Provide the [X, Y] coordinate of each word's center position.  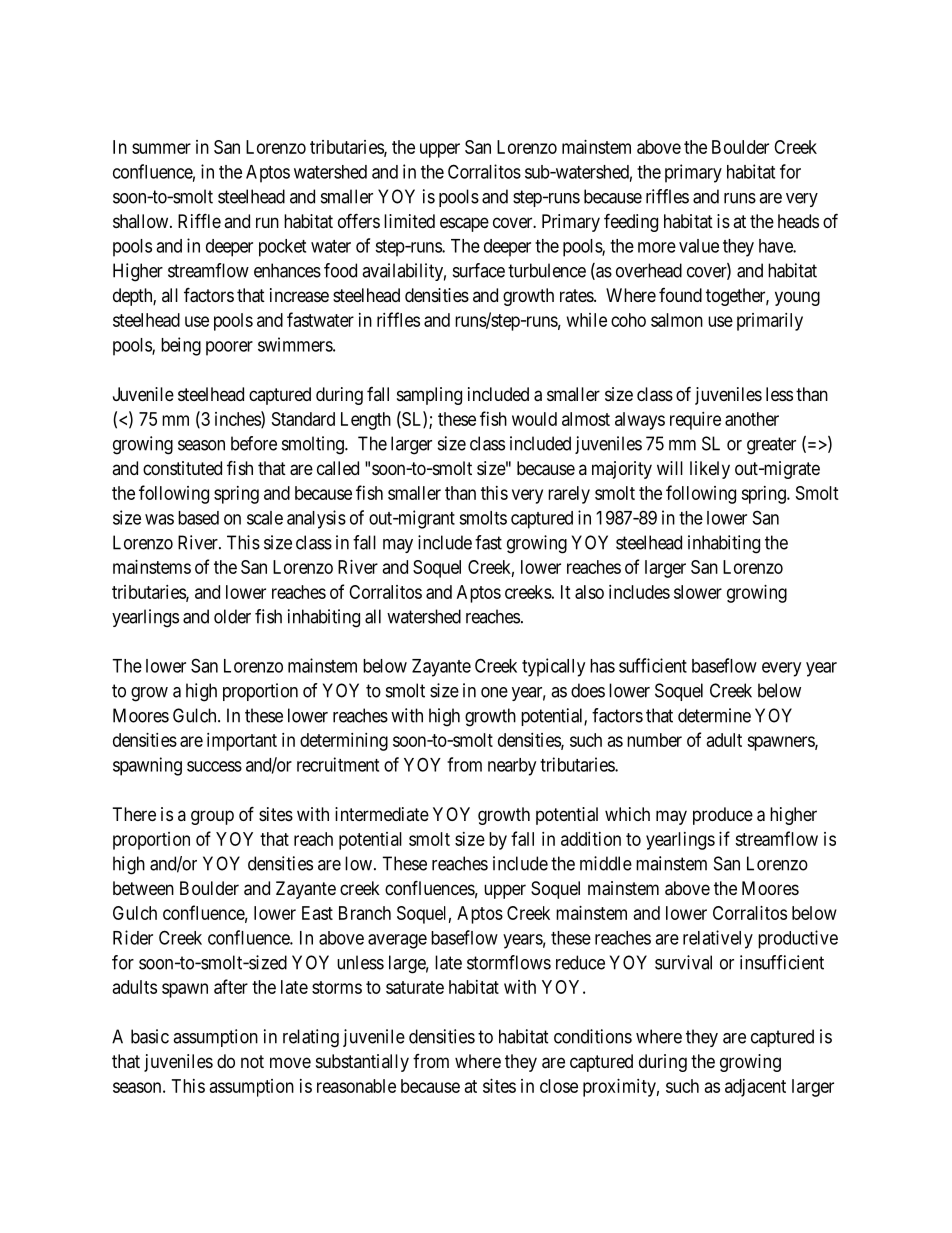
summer [161, 148]
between [143, 888]
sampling [429, 396]
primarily [770, 322]
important [242, 742]
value [699, 246]
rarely [569, 495]
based [198, 518]
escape [464, 224]
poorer [229, 348]
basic [150, 1036]
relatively [718, 939]
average [397, 941]
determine [714, 715]
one [494, 692]
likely [710, 470]
